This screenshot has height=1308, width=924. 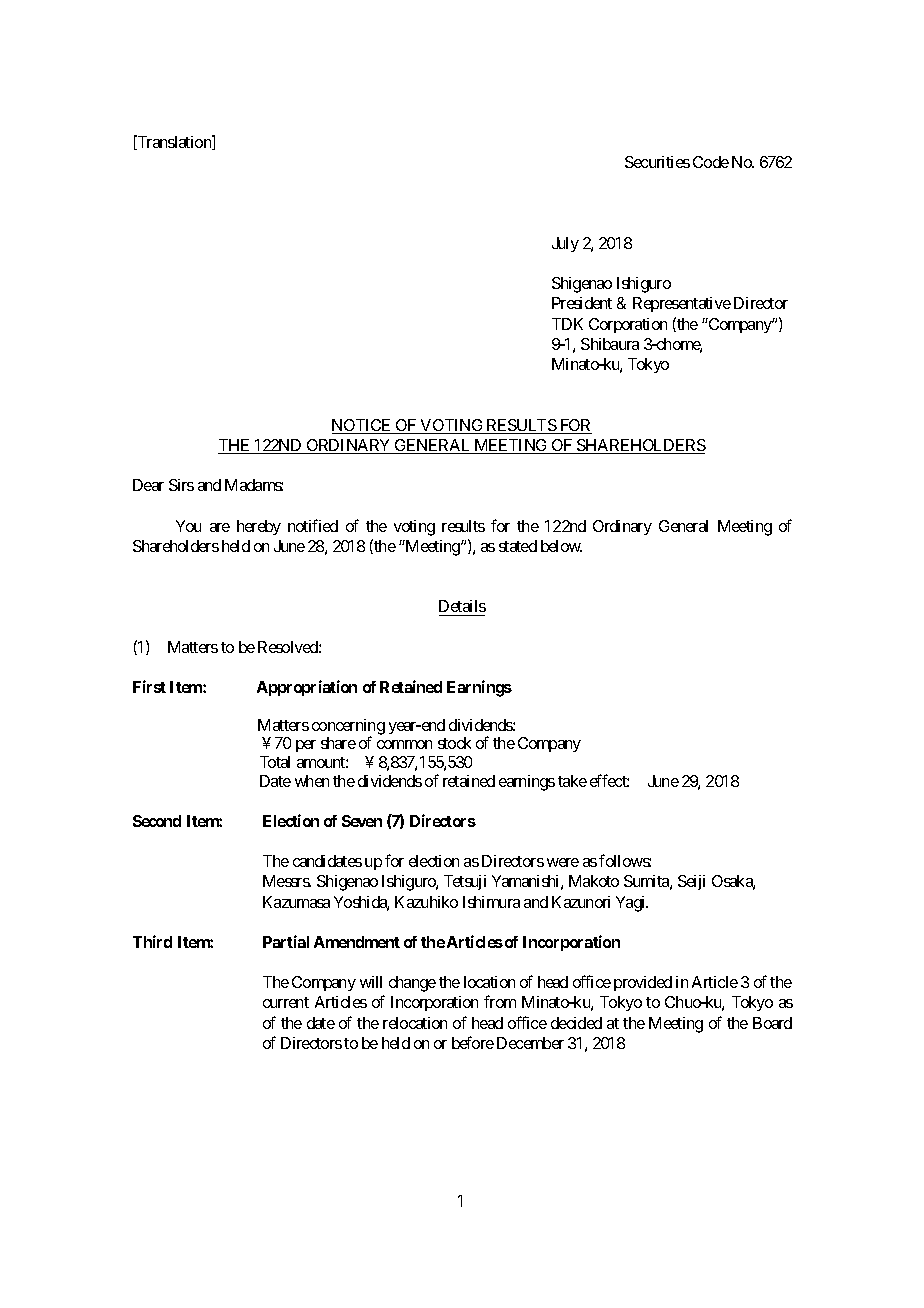 What do you see at coordinates (643, 983) in the screenshot?
I see `provided` at bounding box center [643, 983].
